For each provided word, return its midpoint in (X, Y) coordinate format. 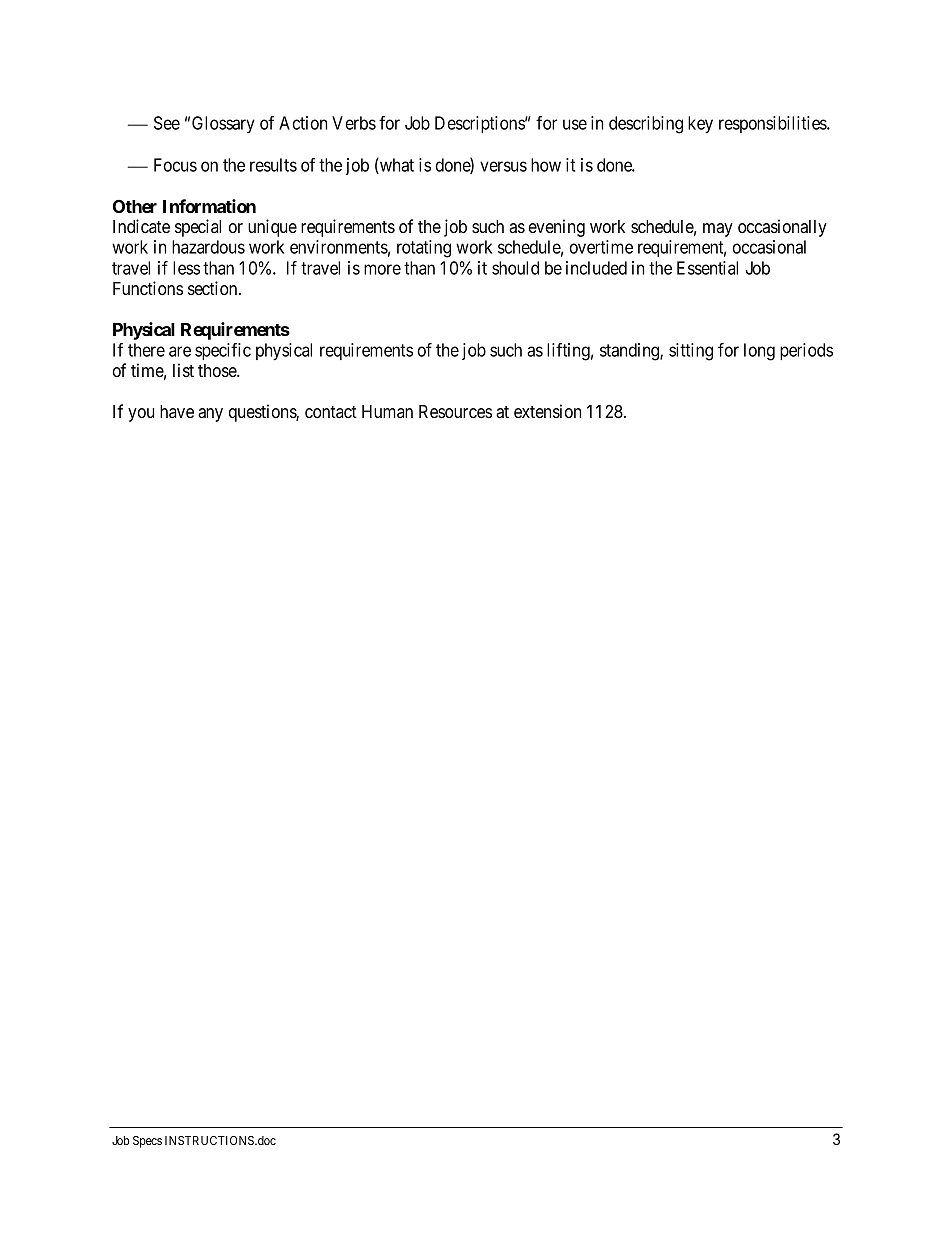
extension (547, 411)
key (700, 125)
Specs (147, 1142)
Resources (455, 411)
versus (503, 166)
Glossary (223, 124)
